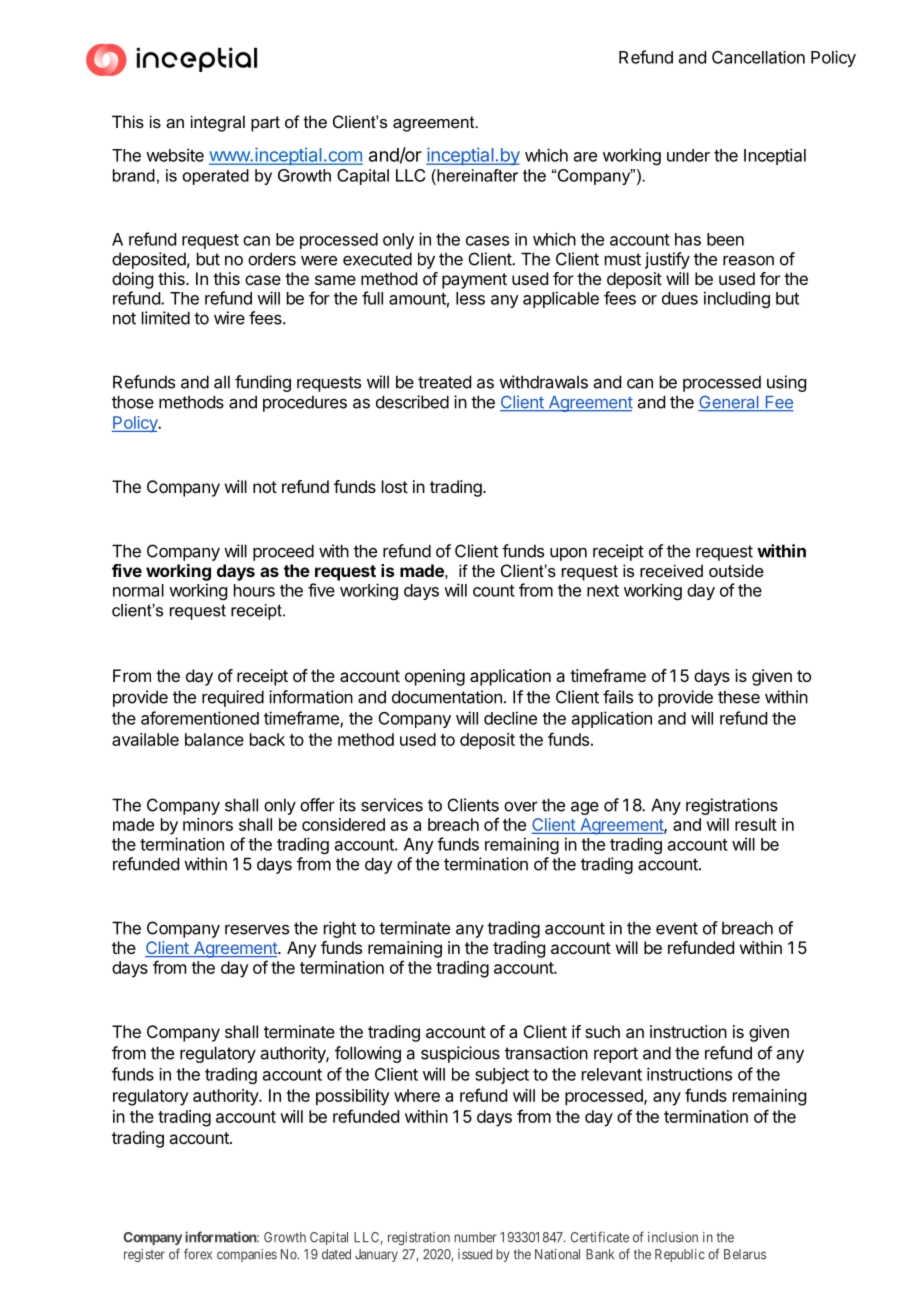 This image has width=924, height=1308. What do you see at coordinates (758, 57) in the image?
I see `Cancellation` at bounding box center [758, 57].
